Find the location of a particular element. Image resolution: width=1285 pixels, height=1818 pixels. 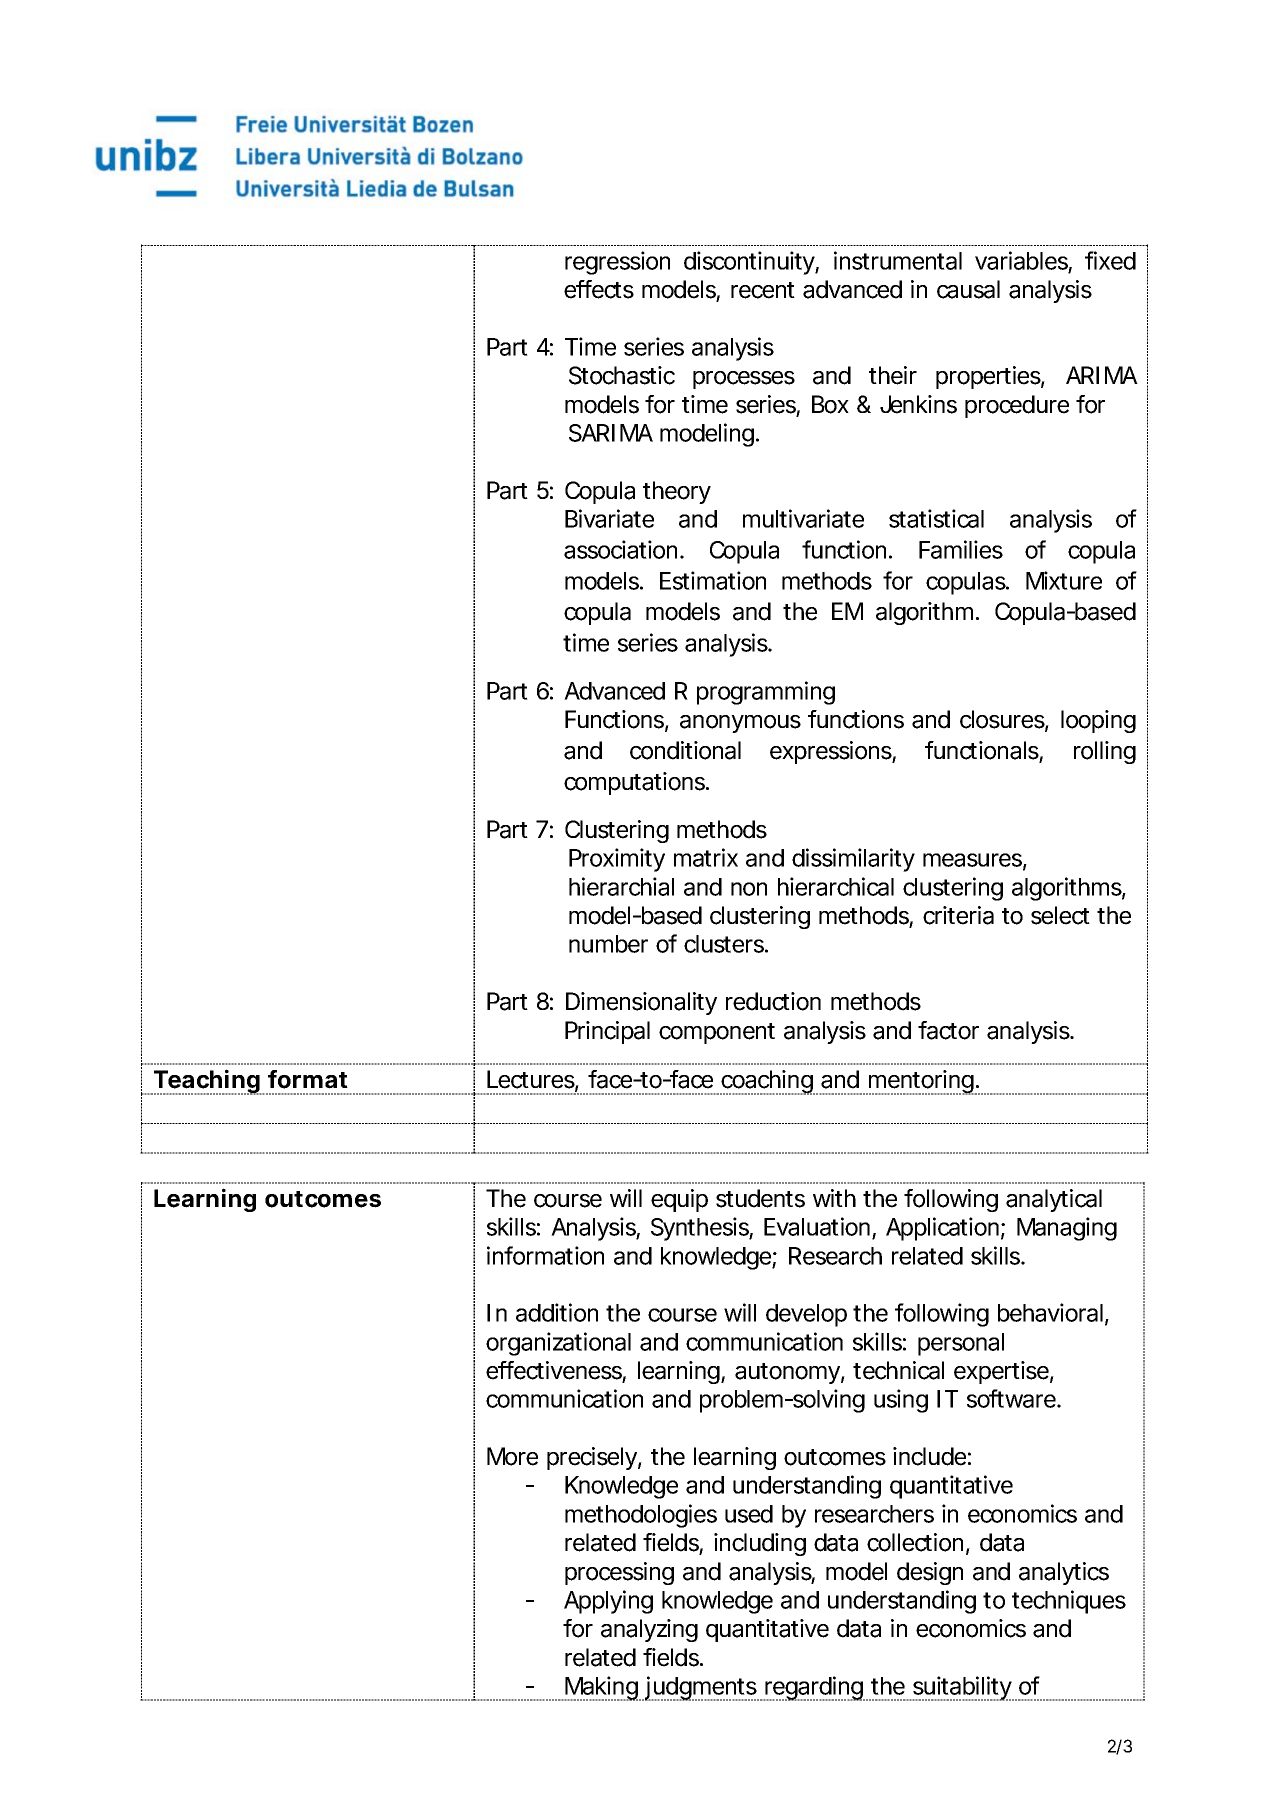

effects is located at coordinates (599, 289).
